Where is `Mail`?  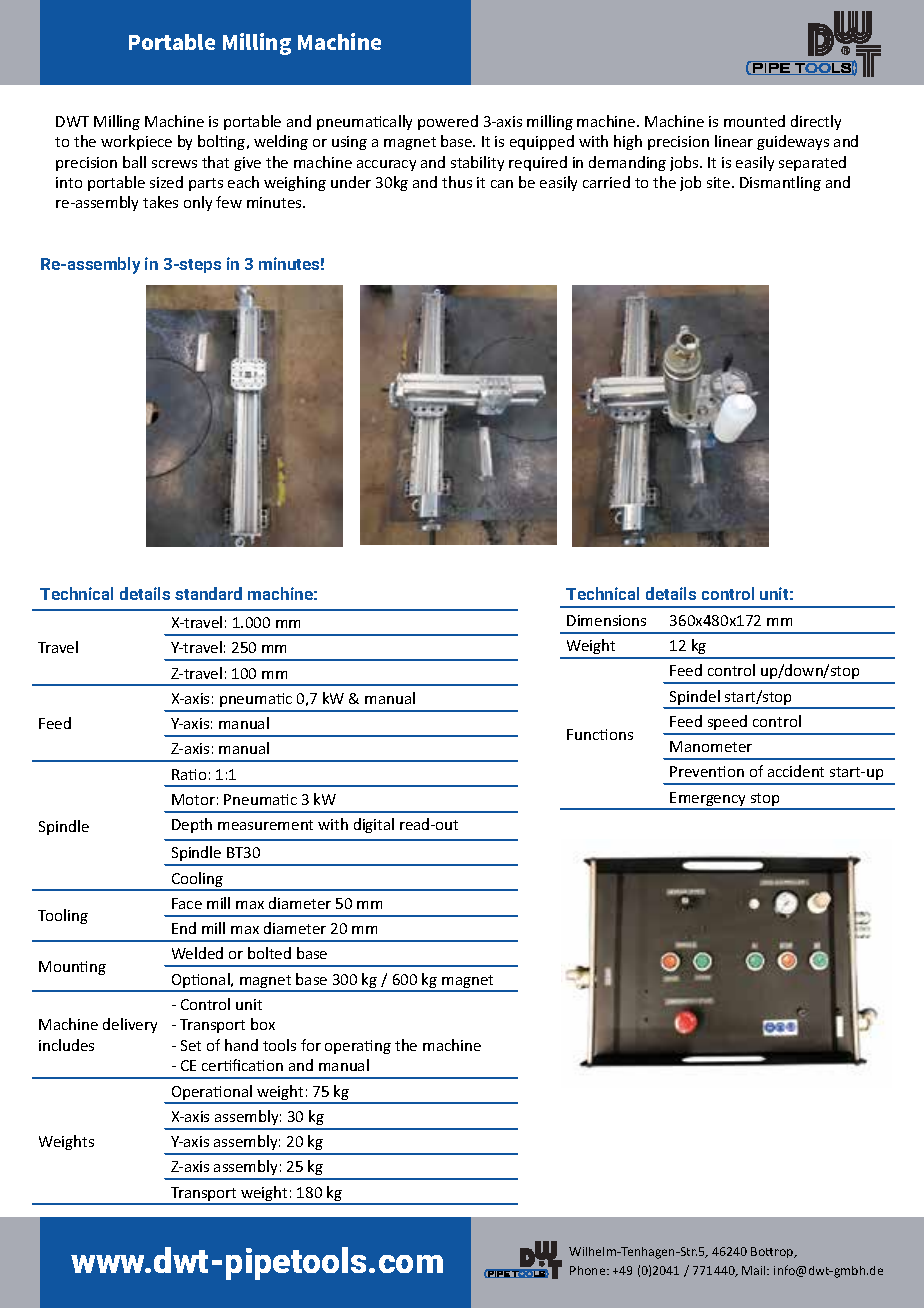 Mail is located at coordinates (755, 1270).
